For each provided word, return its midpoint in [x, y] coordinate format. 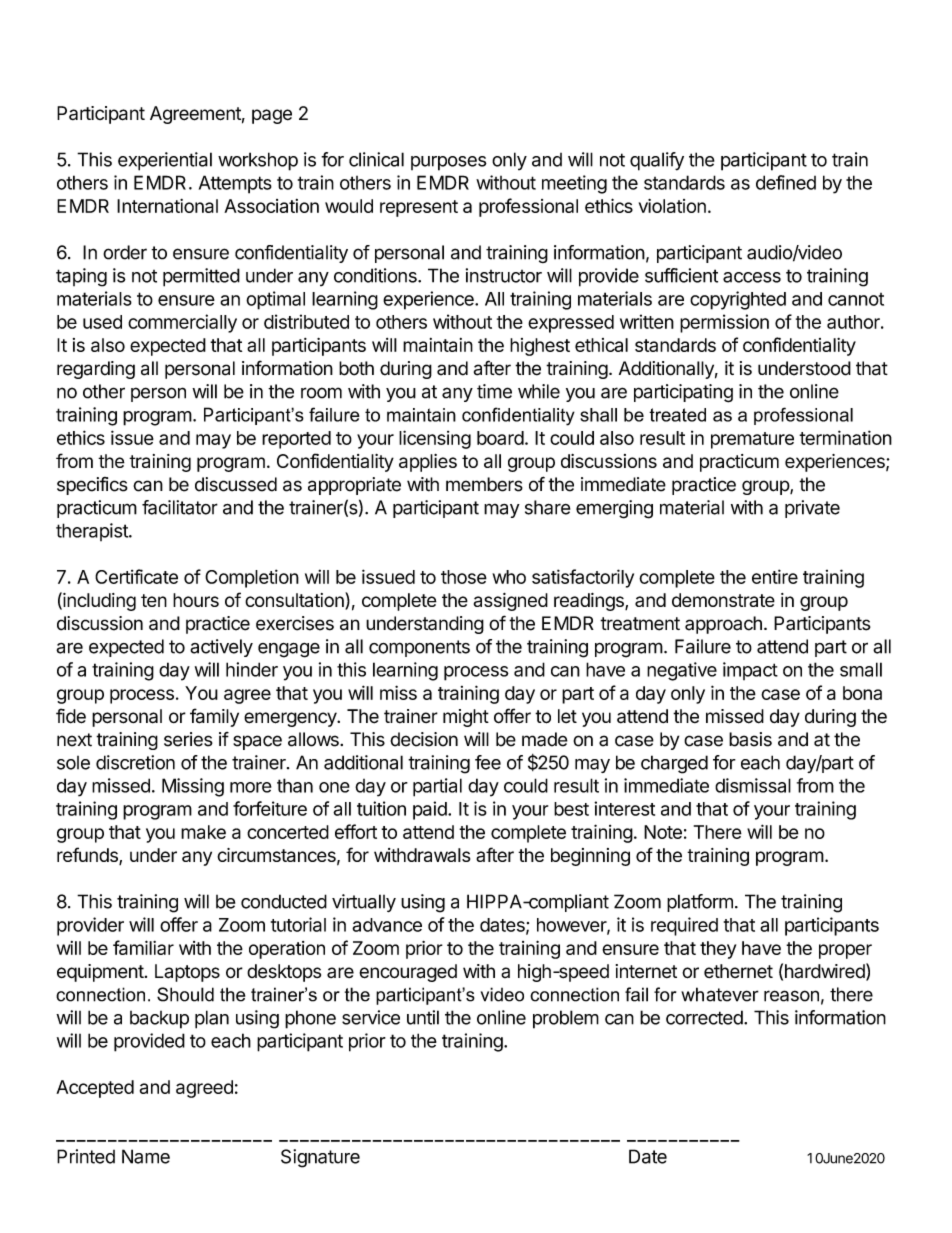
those [464, 577]
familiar [143, 947]
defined [786, 182]
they [718, 950]
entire [775, 576]
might [466, 718]
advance [387, 925]
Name [146, 1156]
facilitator [180, 507]
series [188, 739]
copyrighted [738, 300]
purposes [449, 163]
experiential [165, 161]
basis [750, 739]
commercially [182, 323]
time [494, 391]
